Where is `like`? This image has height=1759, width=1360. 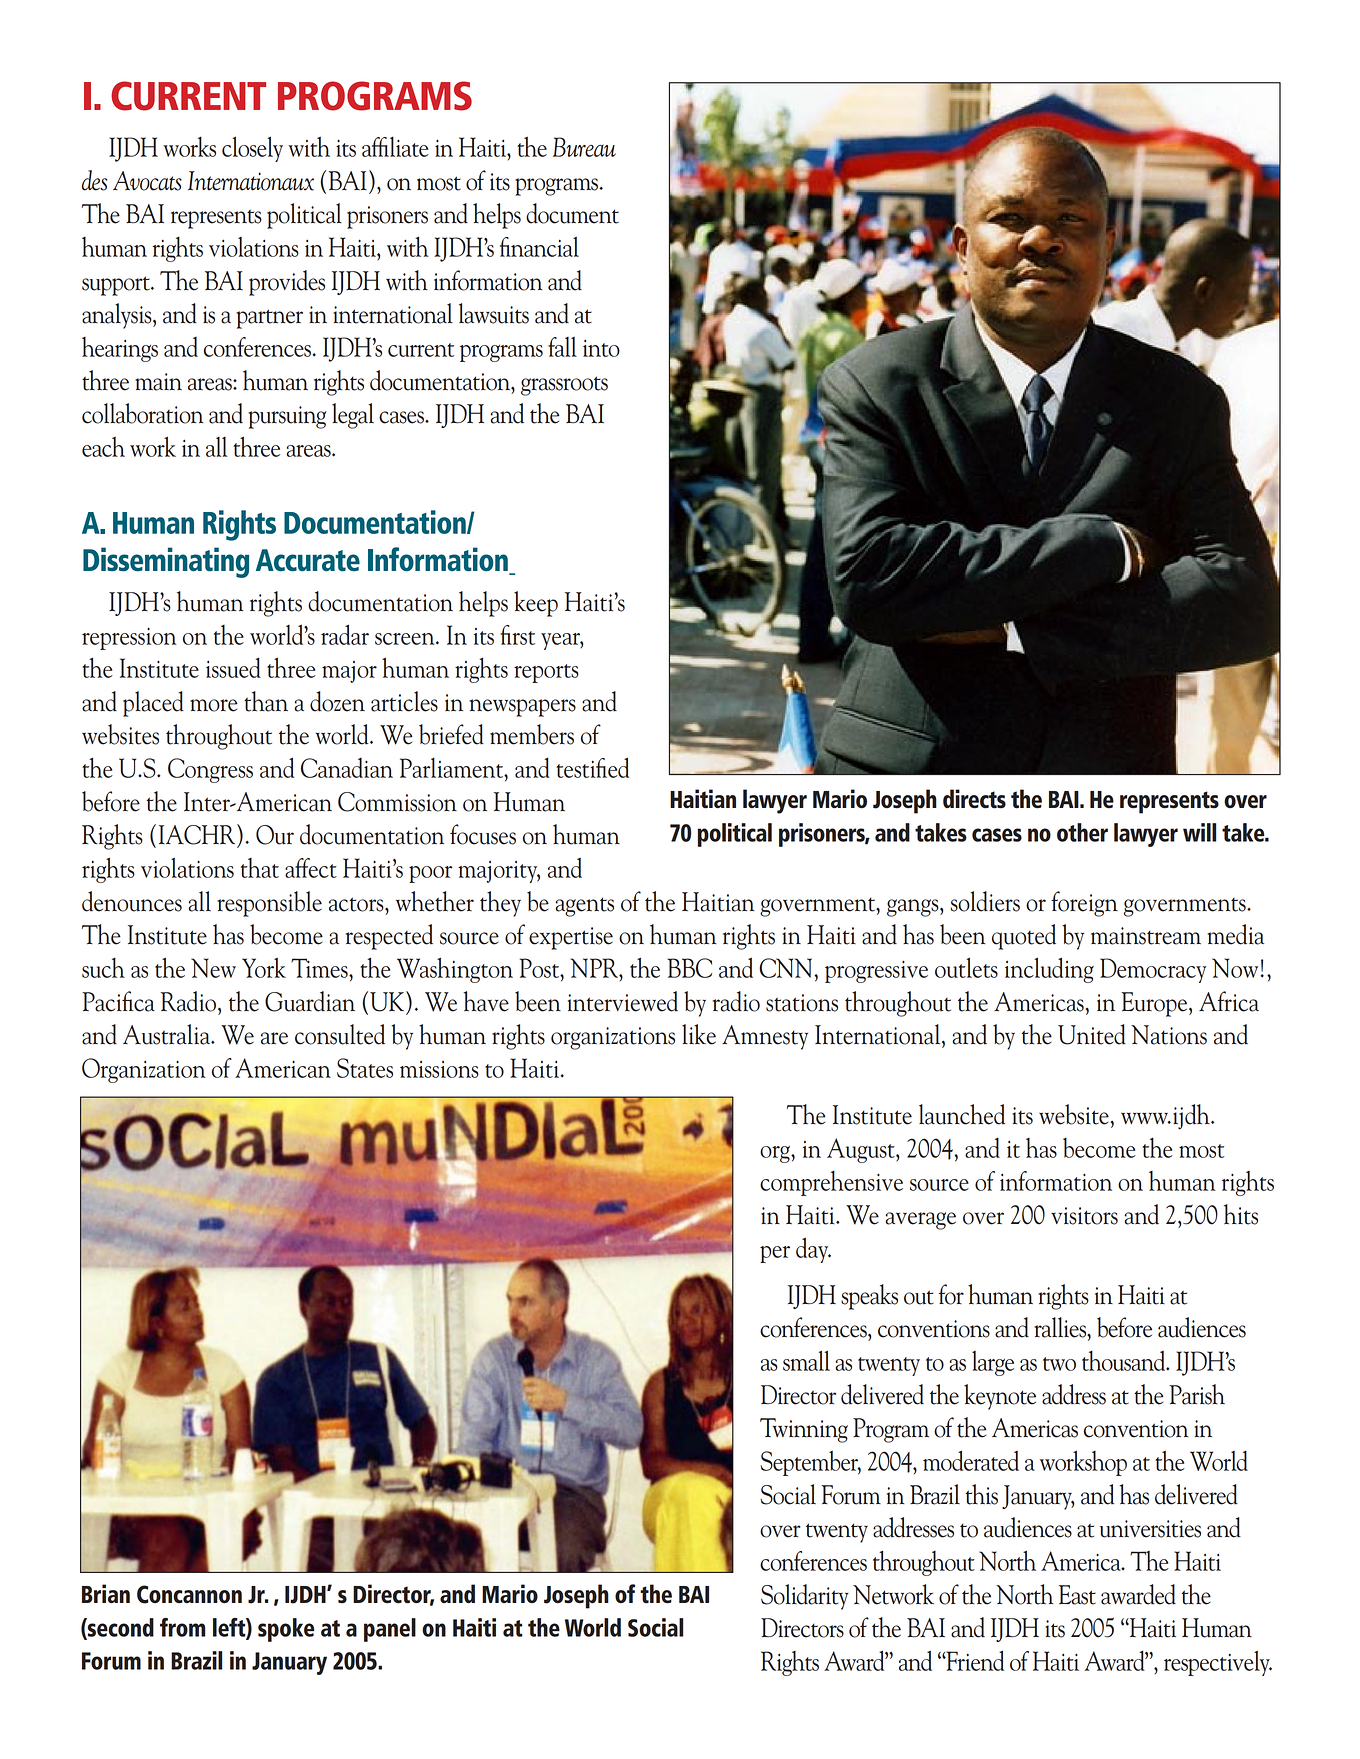 like is located at coordinates (699, 1034).
